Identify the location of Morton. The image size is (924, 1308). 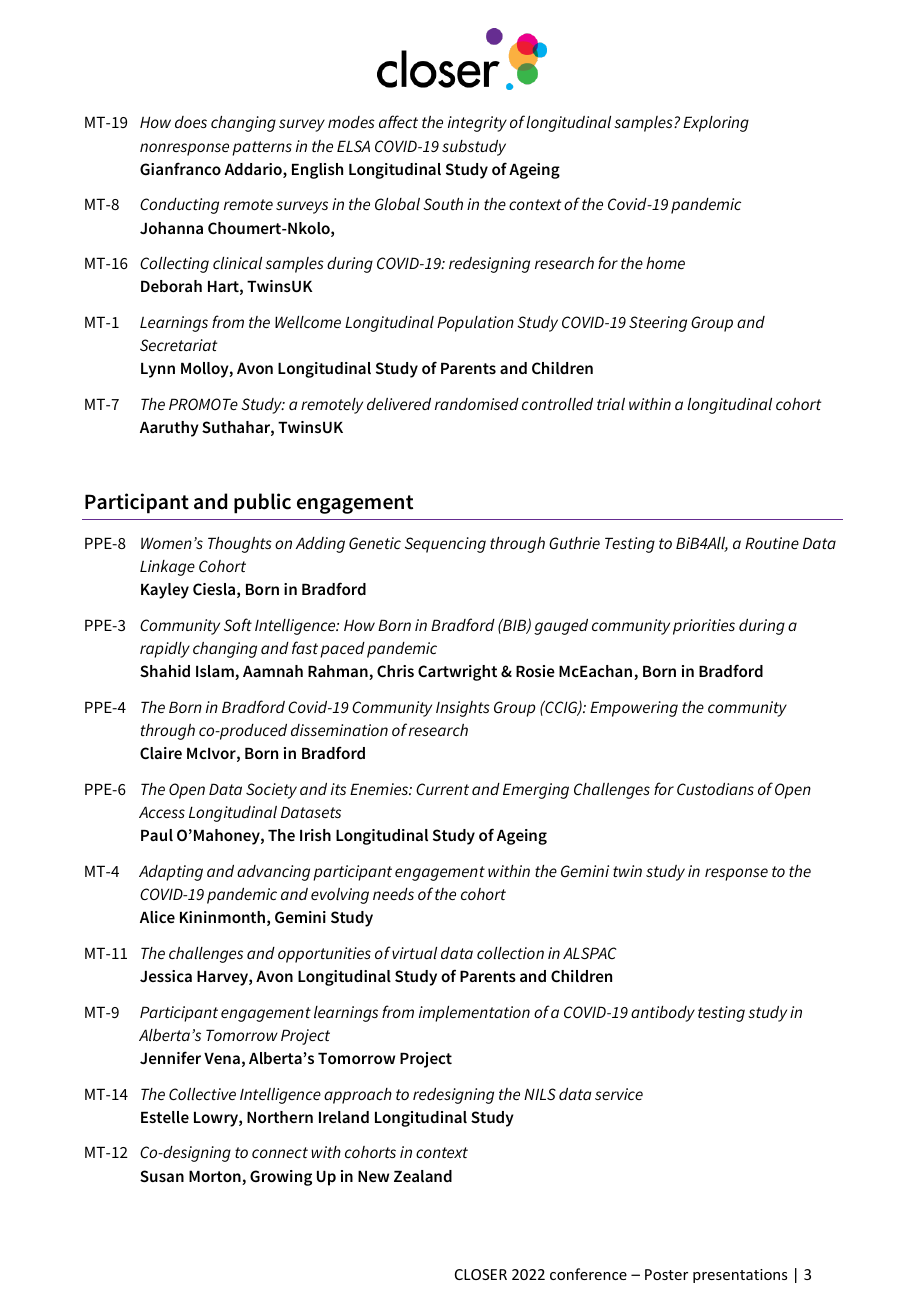
(216, 1178).
